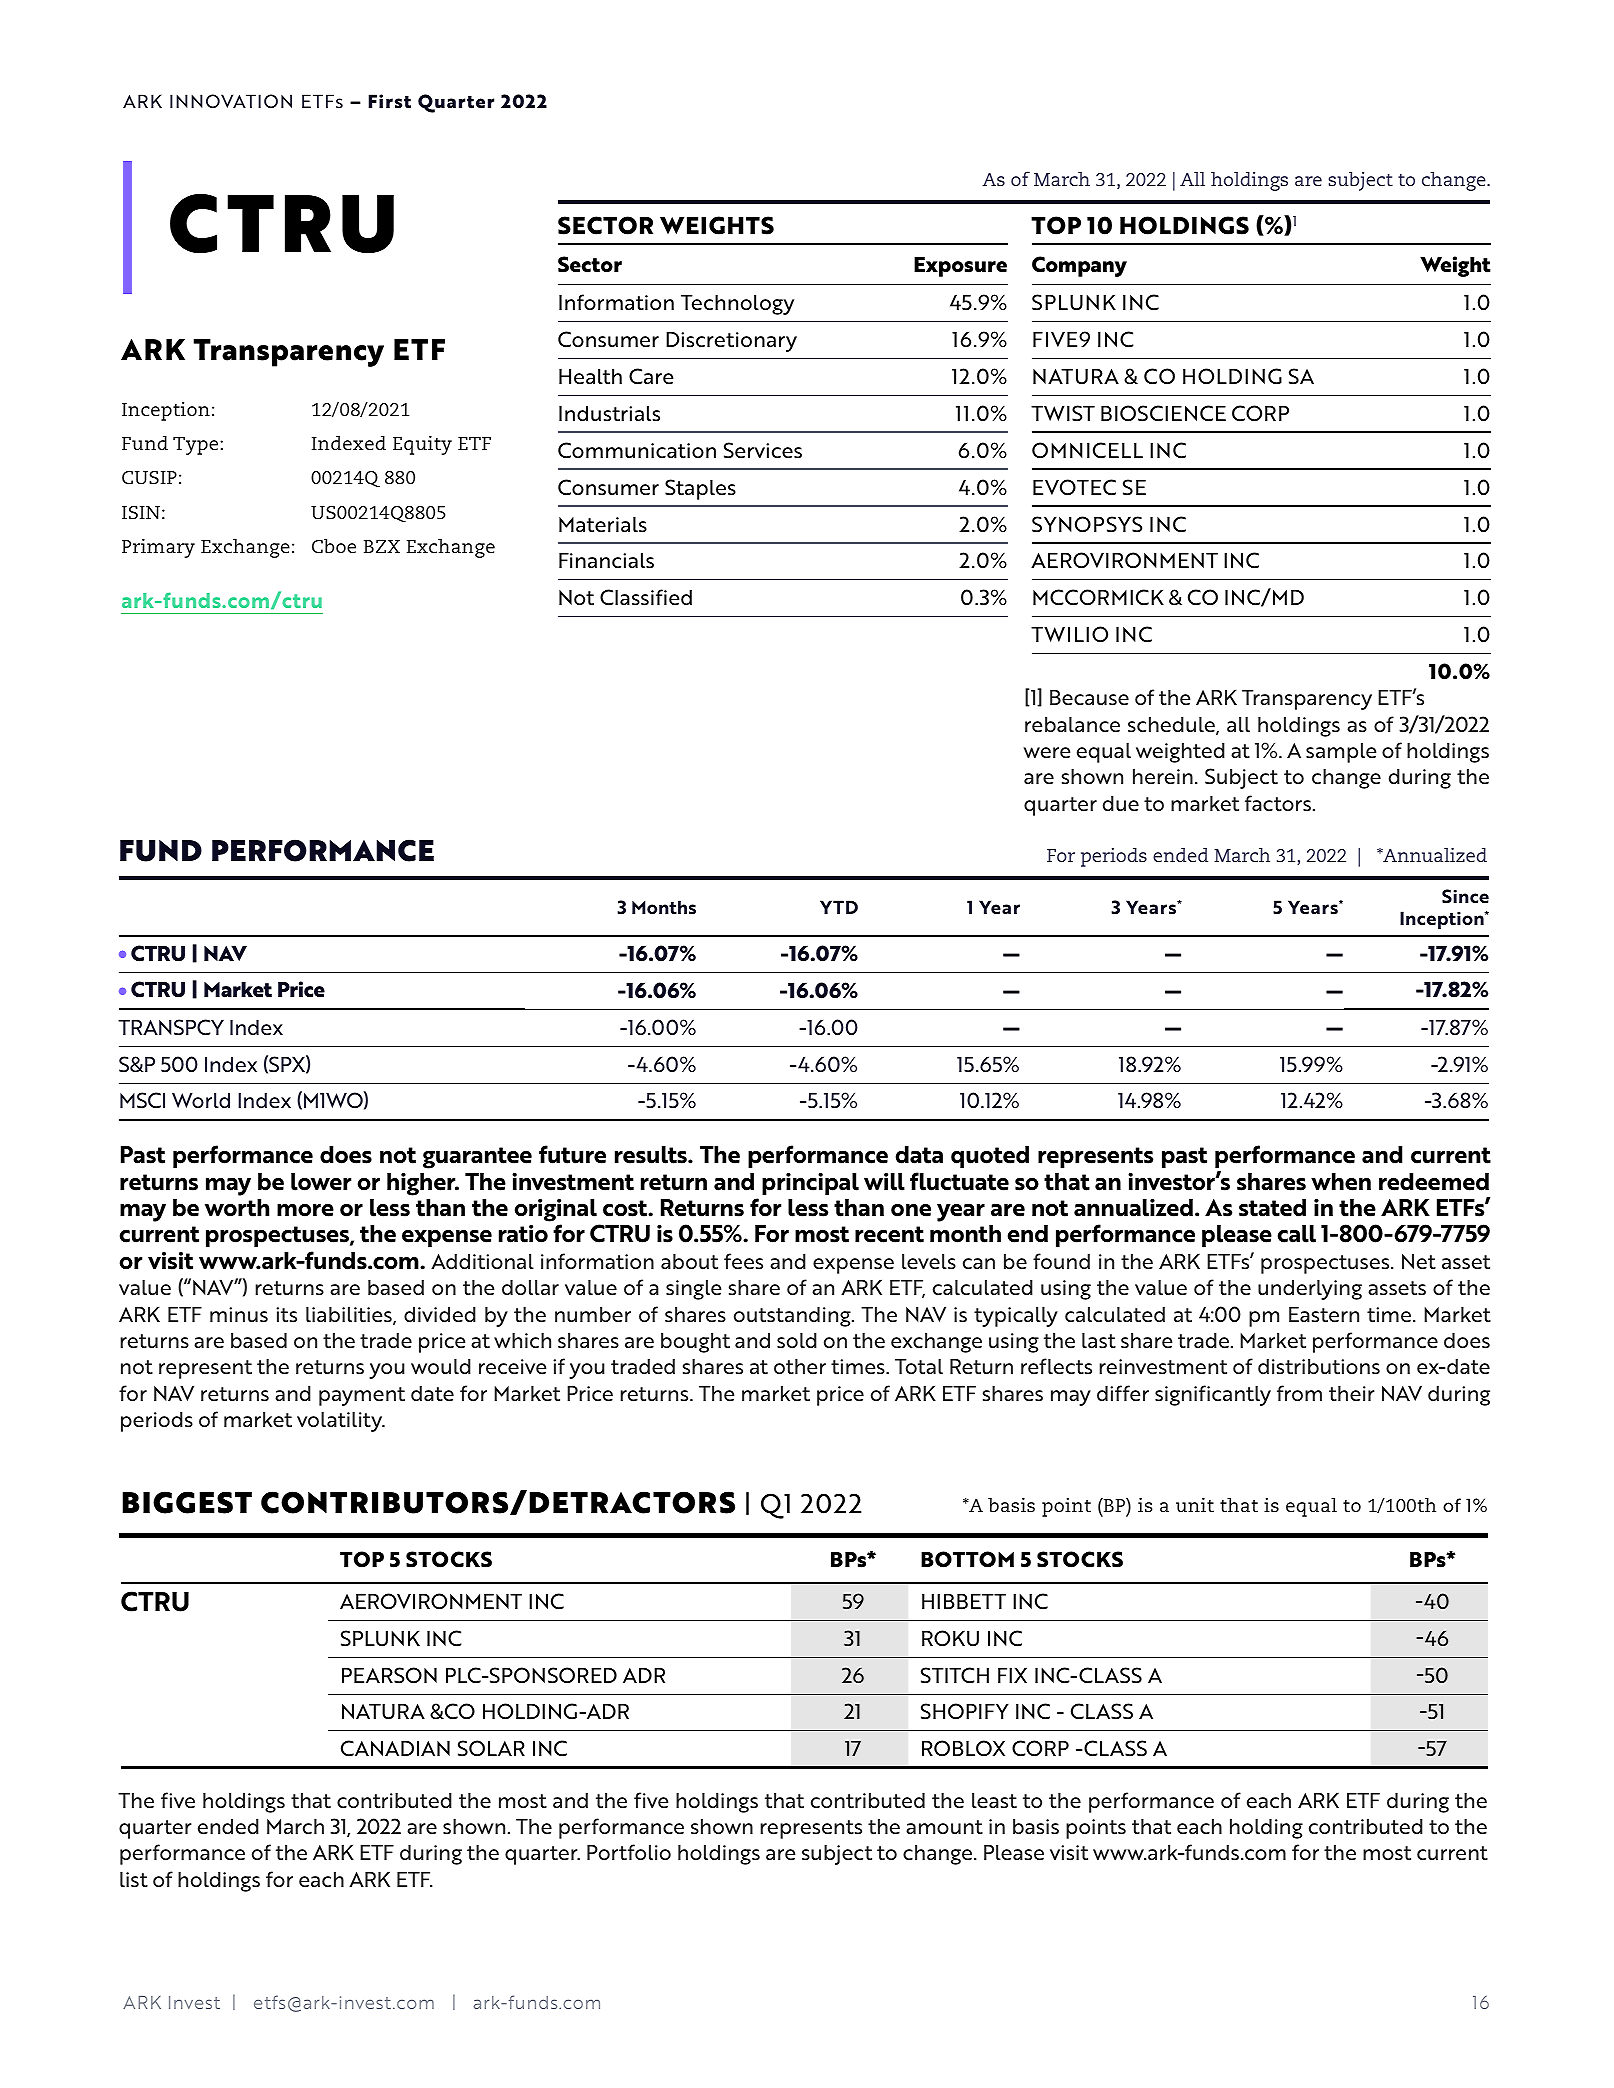 The image size is (1614, 2088). What do you see at coordinates (800, 1366) in the document?
I see `other` at bounding box center [800, 1366].
